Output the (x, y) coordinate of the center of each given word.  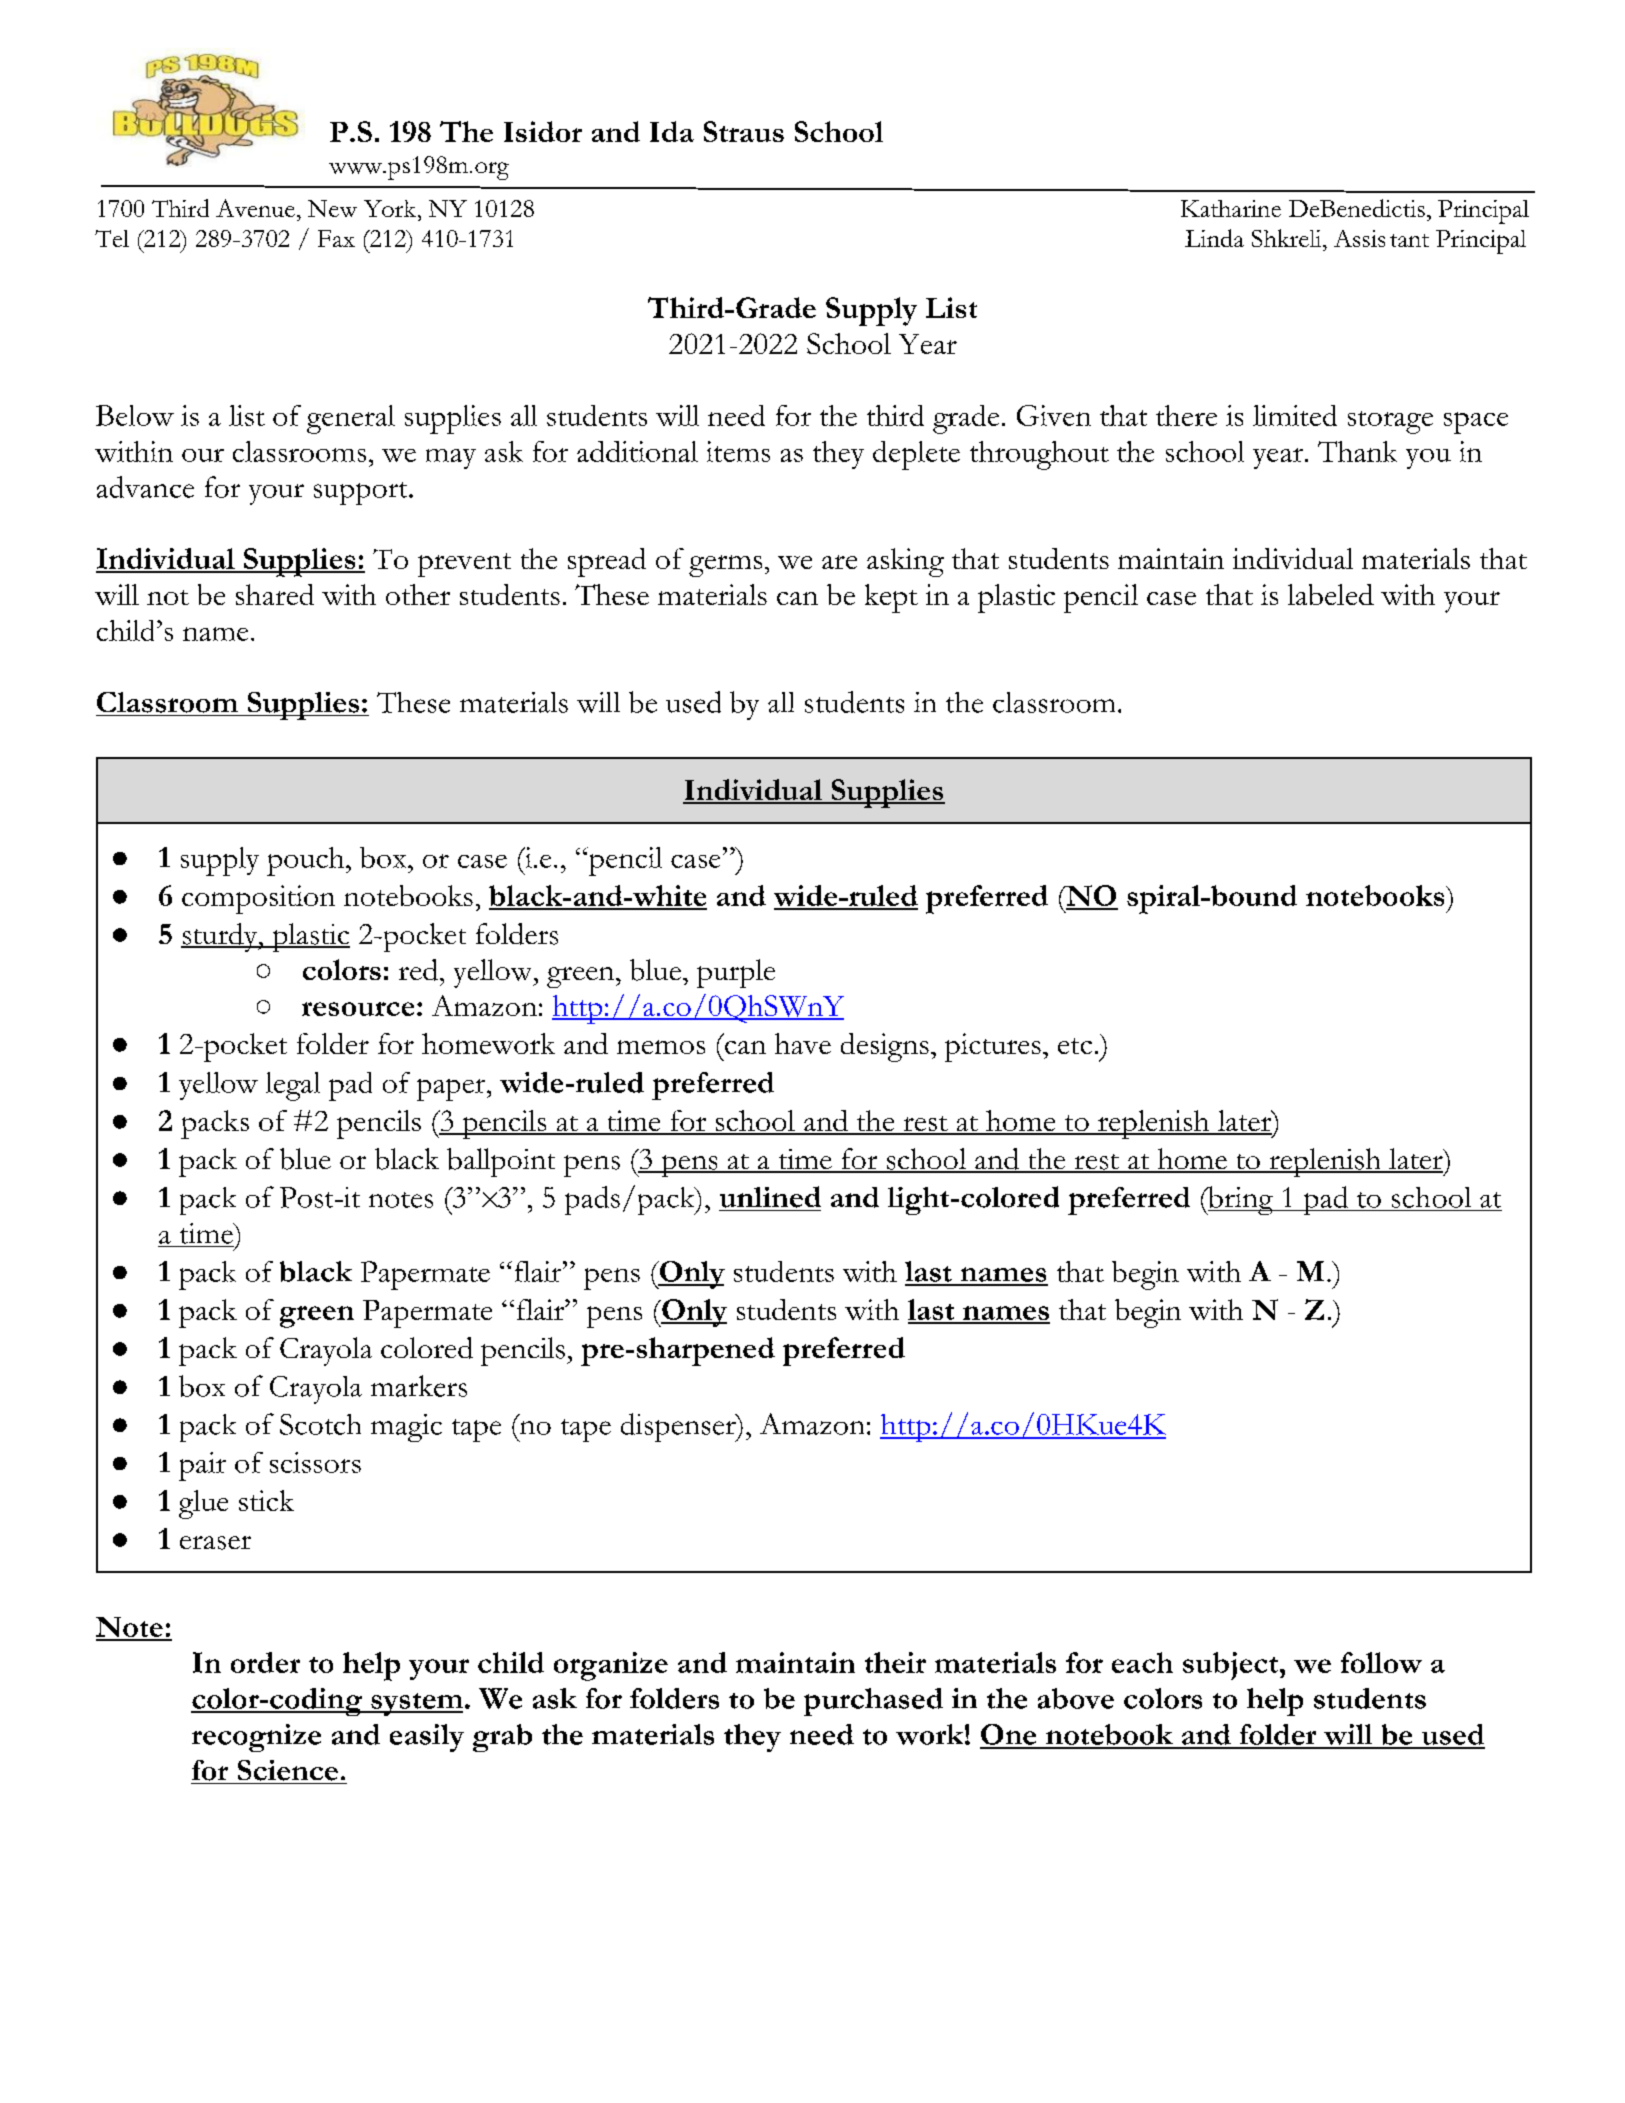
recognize (256, 1738)
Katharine (1231, 208)
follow (1381, 1662)
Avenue (255, 208)
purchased (873, 1702)
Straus (744, 131)
